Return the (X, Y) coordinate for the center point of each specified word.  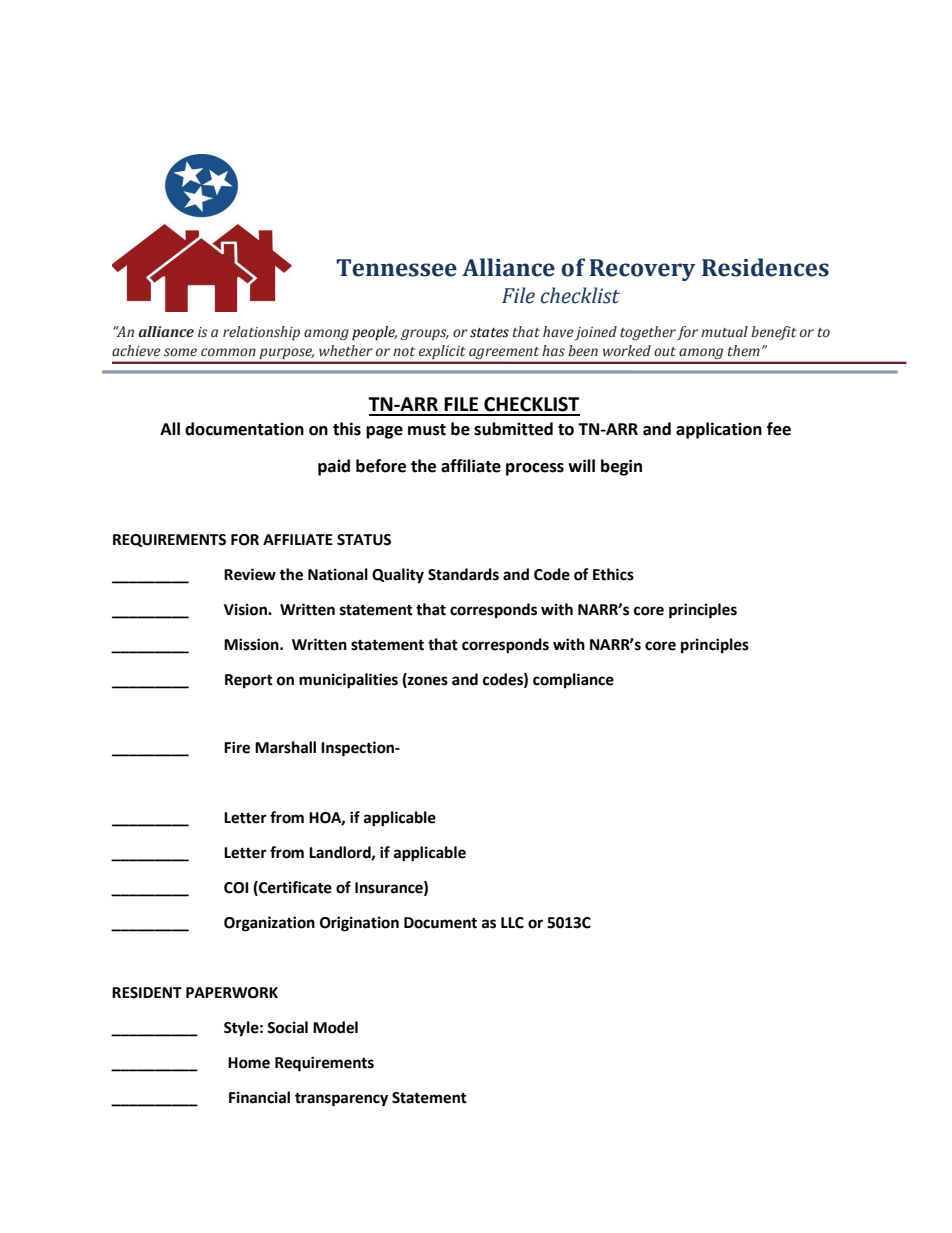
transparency (341, 1099)
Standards (463, 574)
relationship (261, 333)
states (489, 333)
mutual (724, 332)
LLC (512, 923)
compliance (573, 681)
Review (250, 574)
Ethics (613, 574)
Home (249, 1063)
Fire (237, 747)
